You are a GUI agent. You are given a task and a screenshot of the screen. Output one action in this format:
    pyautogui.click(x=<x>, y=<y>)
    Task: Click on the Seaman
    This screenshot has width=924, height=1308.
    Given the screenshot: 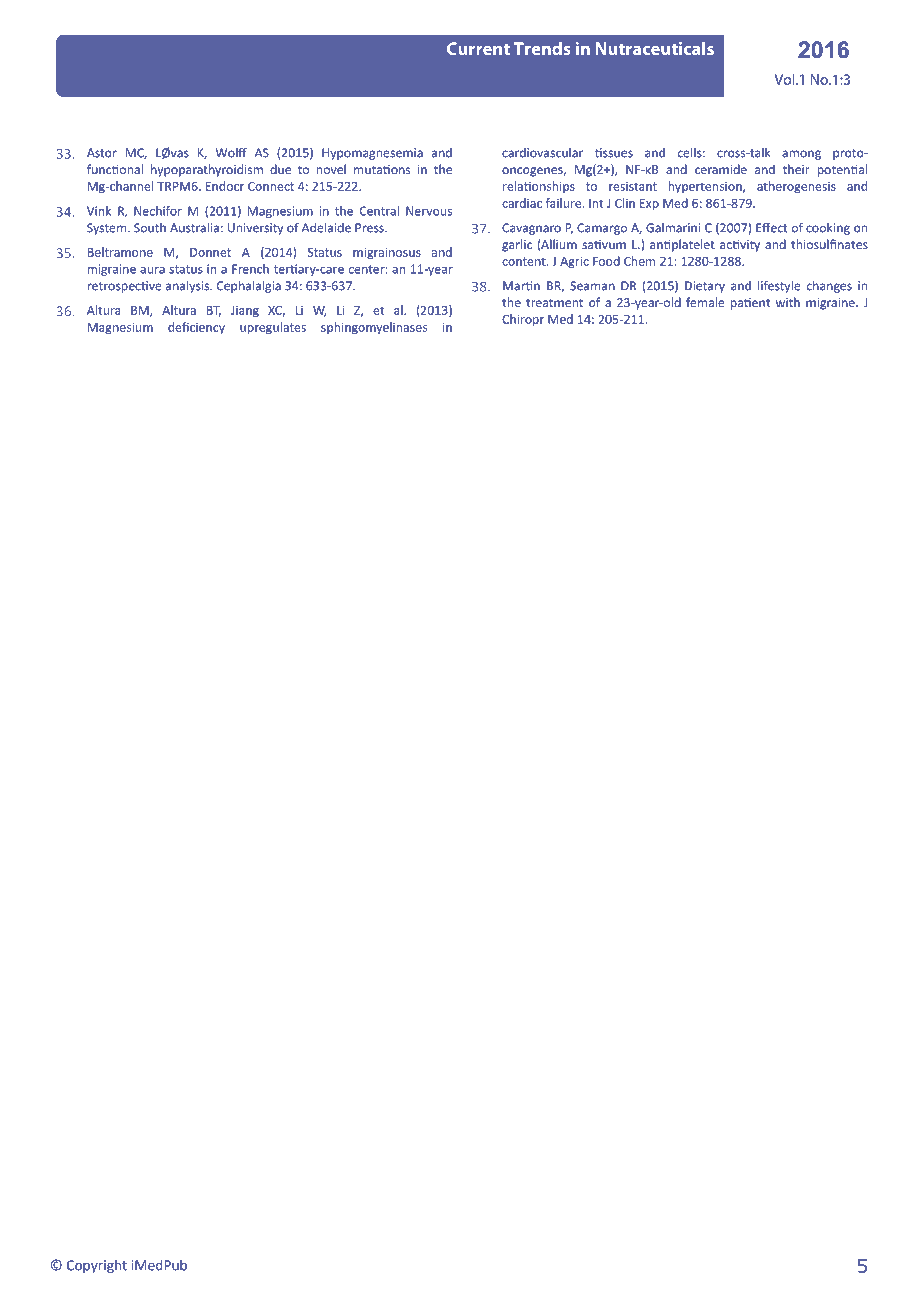 What is the action you would take?
    pyautogui.click(x=592, y=286)
